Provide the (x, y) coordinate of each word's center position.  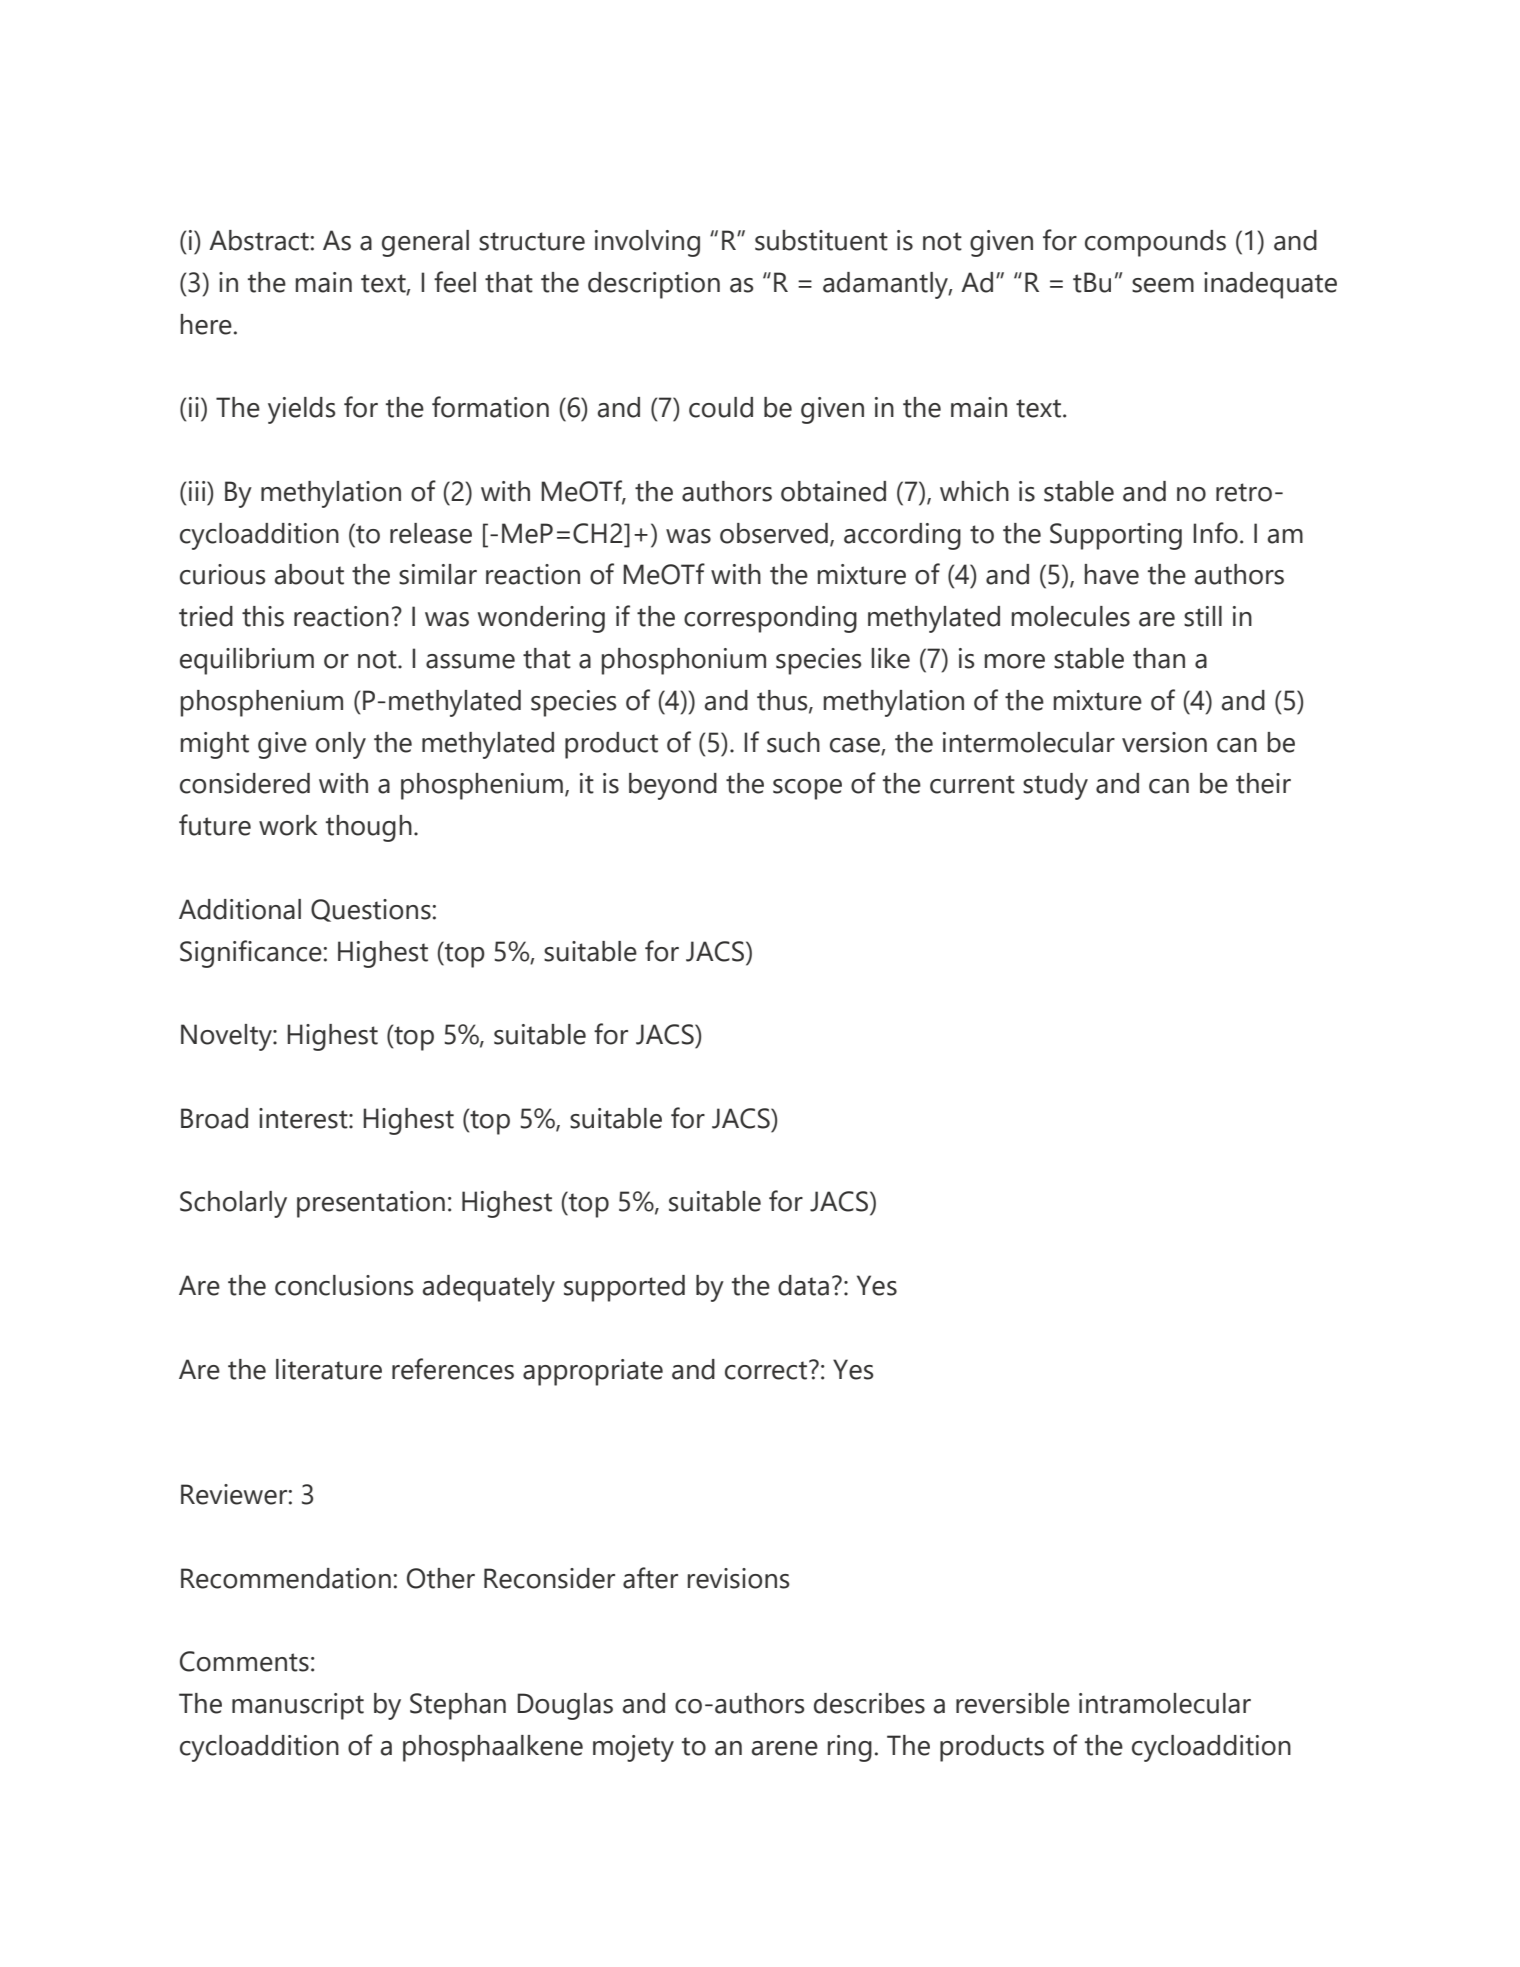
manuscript (298, 1706)
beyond (673, 786)
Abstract (260, 240)
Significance (252, 954)
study (1055, 786)
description (654, 285)
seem (1163, 285)
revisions (739, 1578)
